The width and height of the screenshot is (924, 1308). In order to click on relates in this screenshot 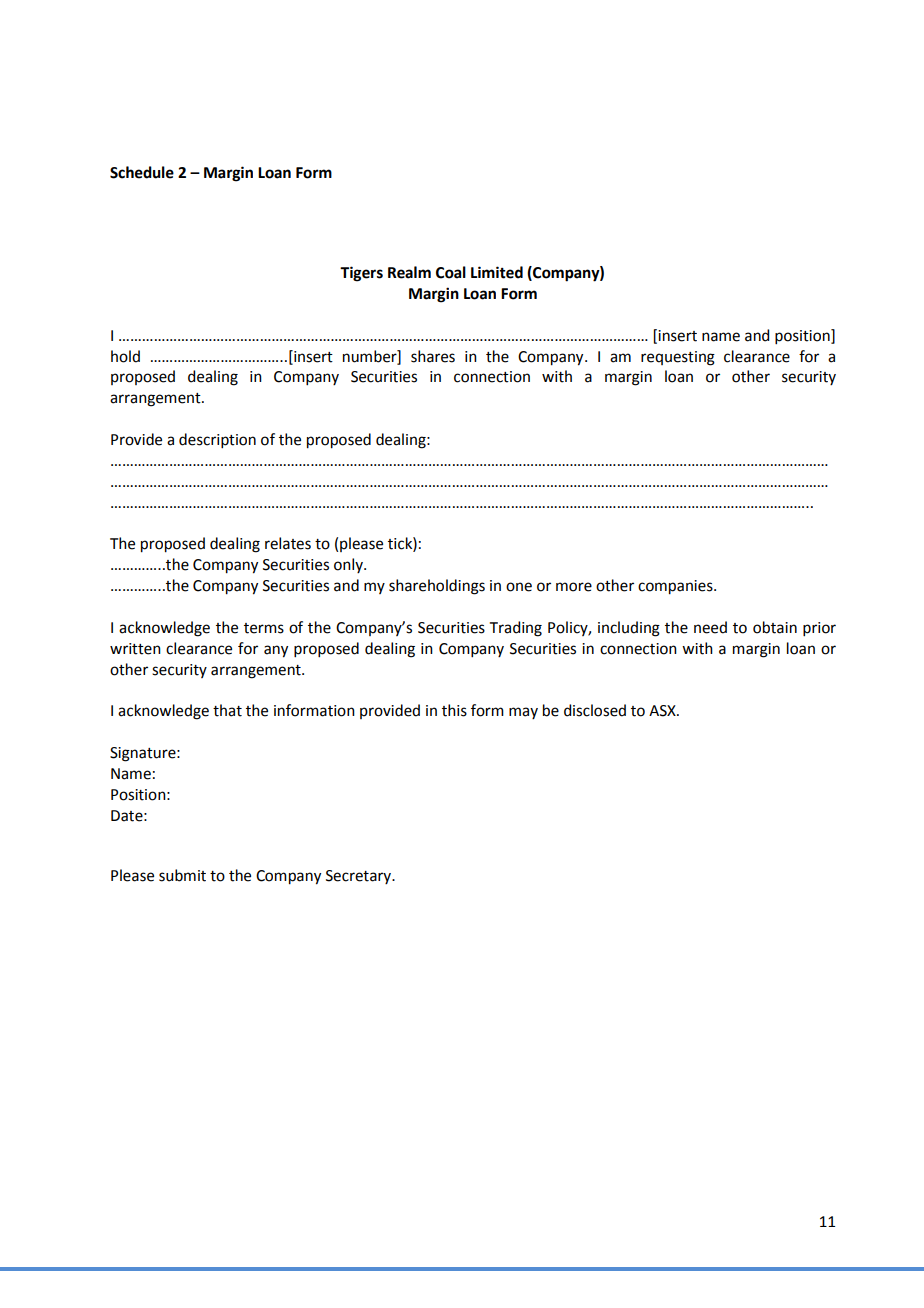, I will do `click(288, 543)`.
